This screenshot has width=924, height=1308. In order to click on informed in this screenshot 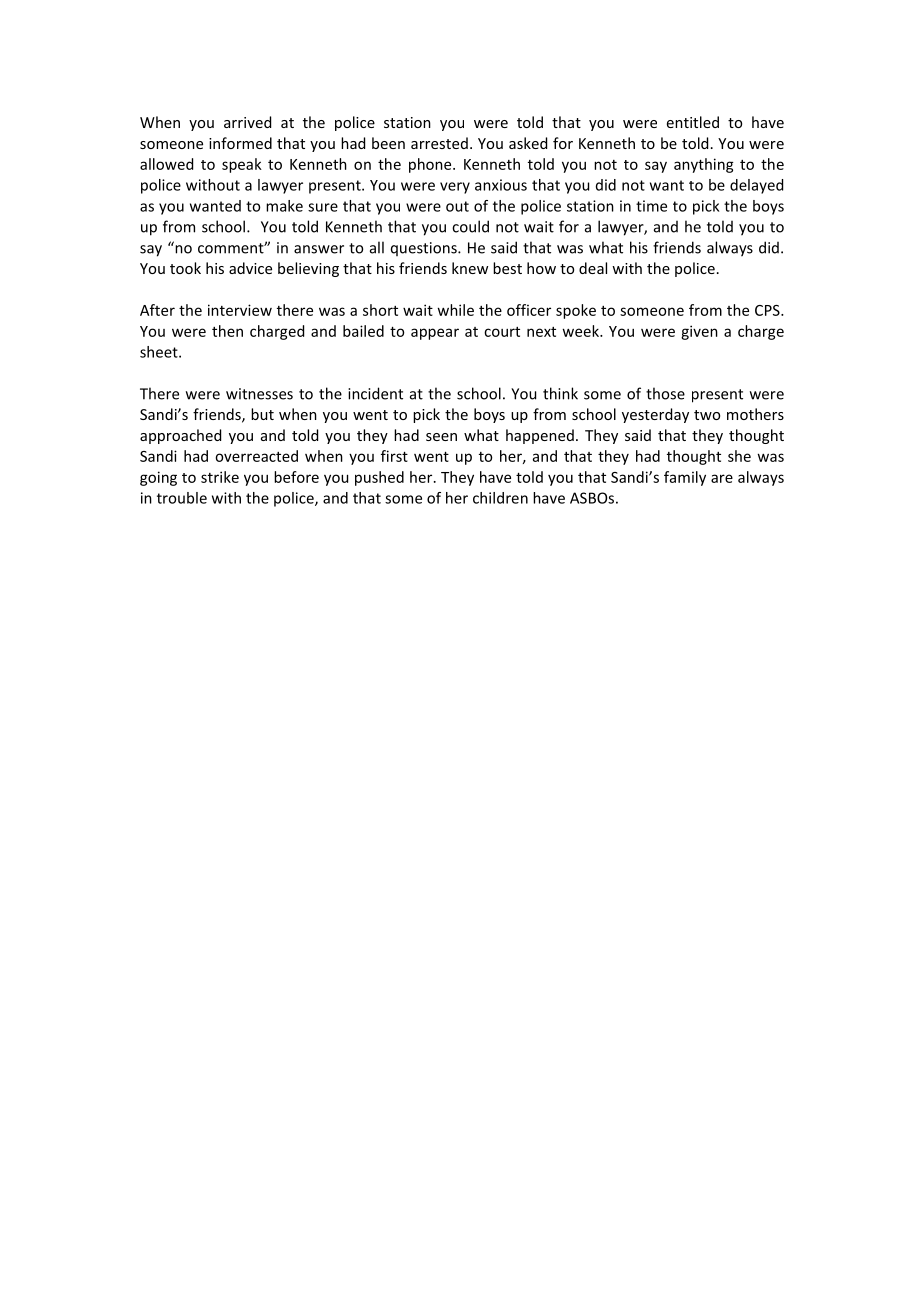, I will do `click(240, 143)`.
